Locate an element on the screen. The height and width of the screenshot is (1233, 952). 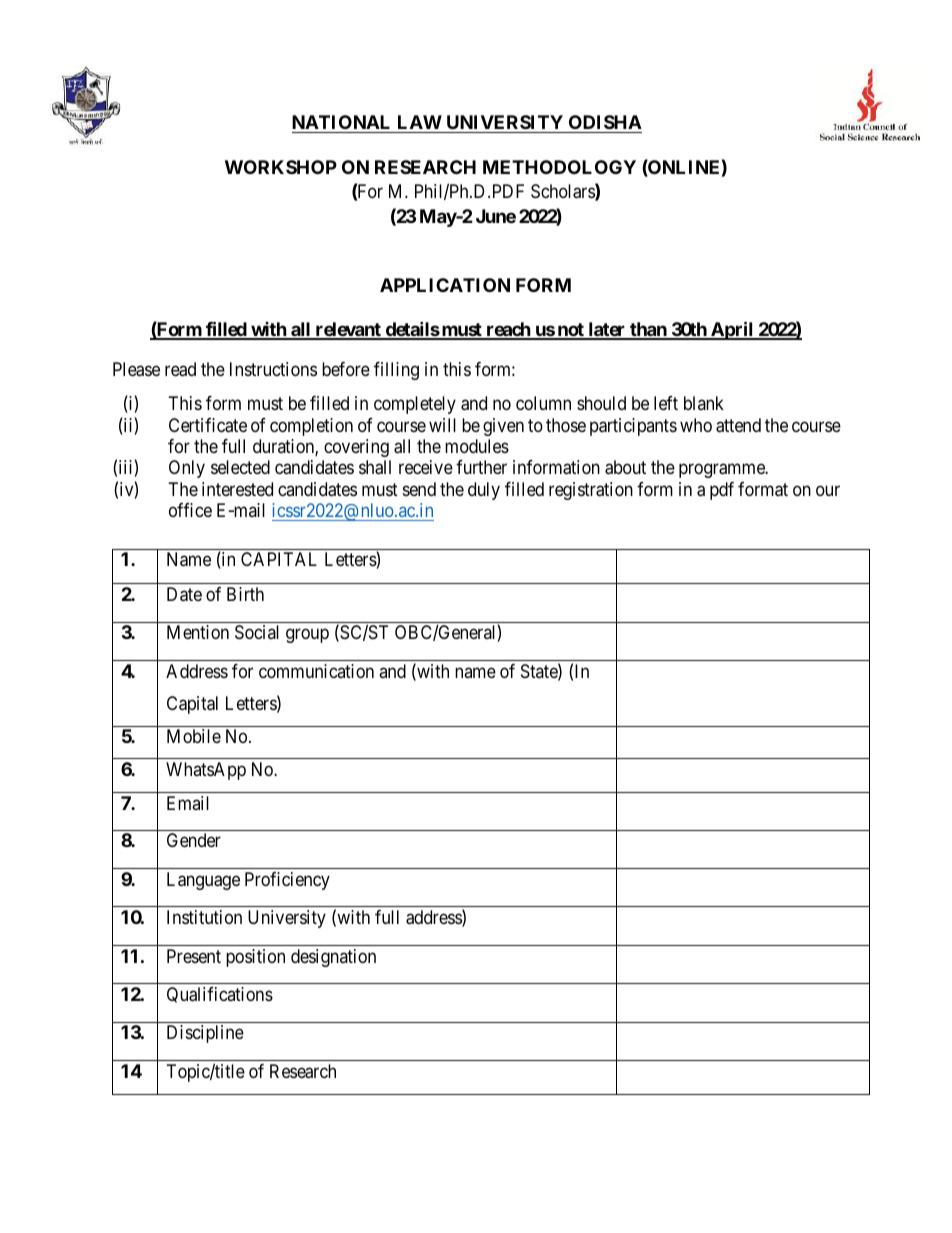
Qualifications is located at coordinates (220, 995).
